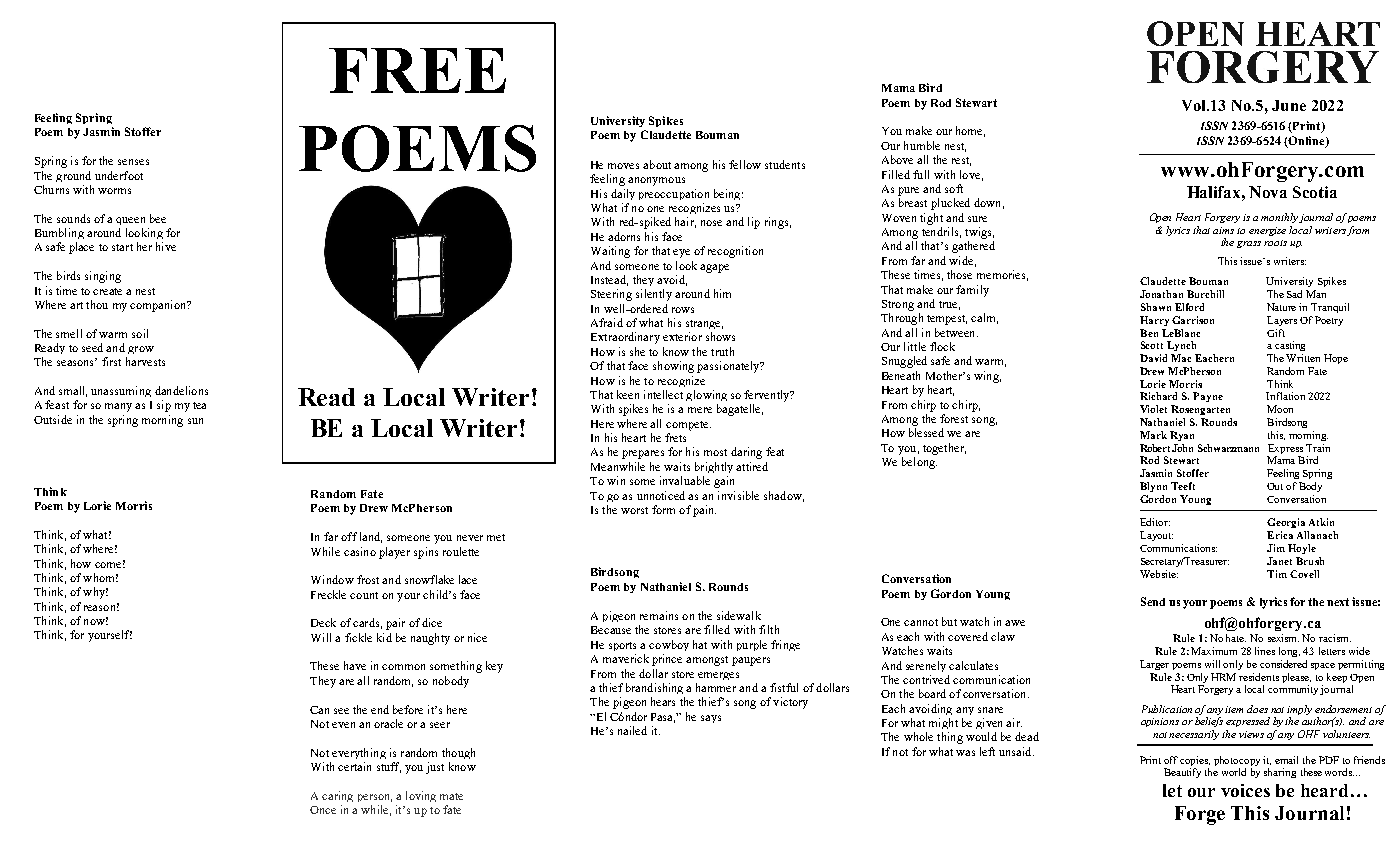 Image resolution: width=1400 pixels, height=850 pixels. What do you see at coordinates (417, 70) in the screenshot?
I see `FREE` at bounding box center [417, 70].
